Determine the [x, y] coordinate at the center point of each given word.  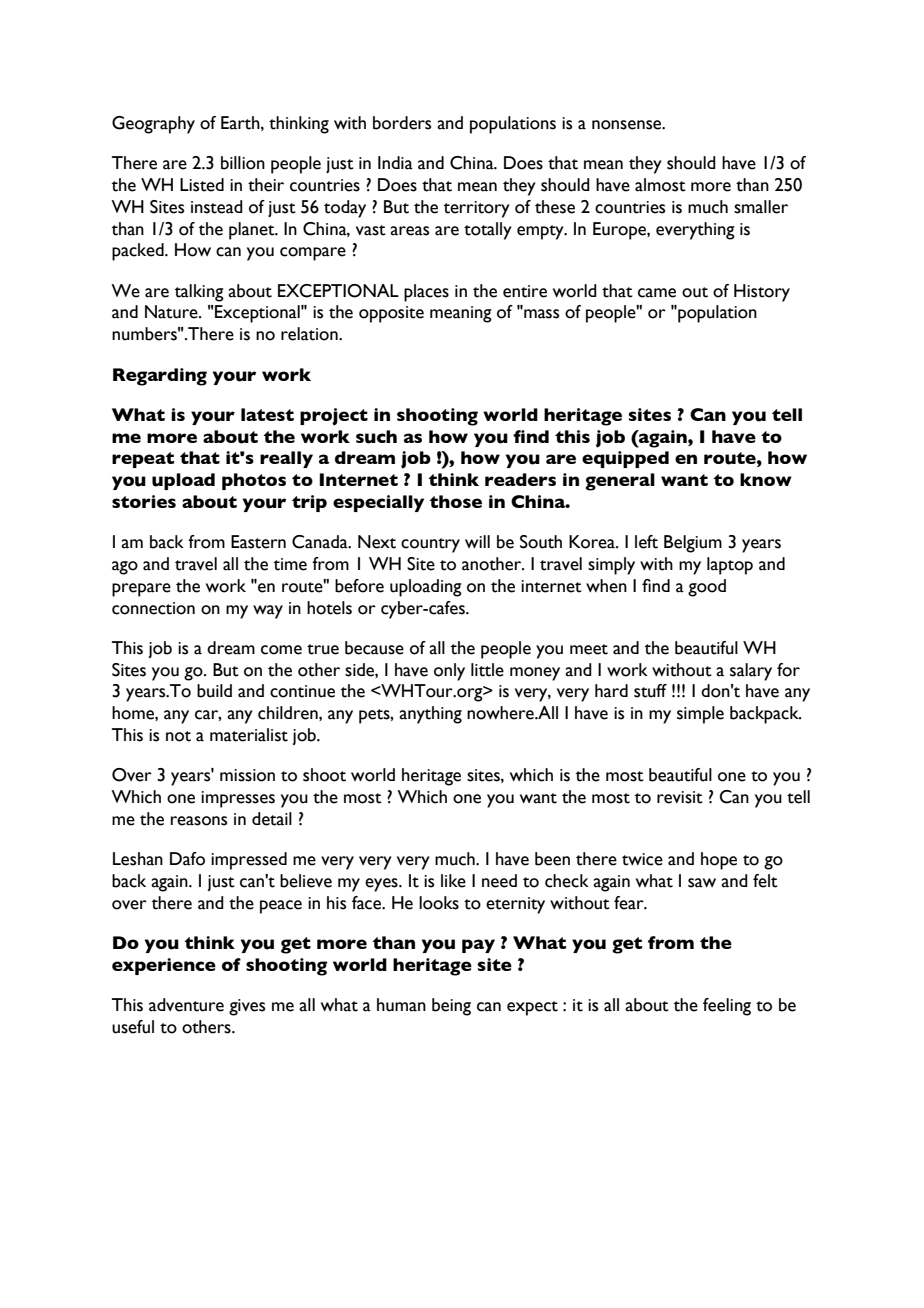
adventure [186, 1005]
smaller [761, 207]
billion [243, 163]
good [707, 588]
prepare [141, 590]
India [395, 163]
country [430, 545]
